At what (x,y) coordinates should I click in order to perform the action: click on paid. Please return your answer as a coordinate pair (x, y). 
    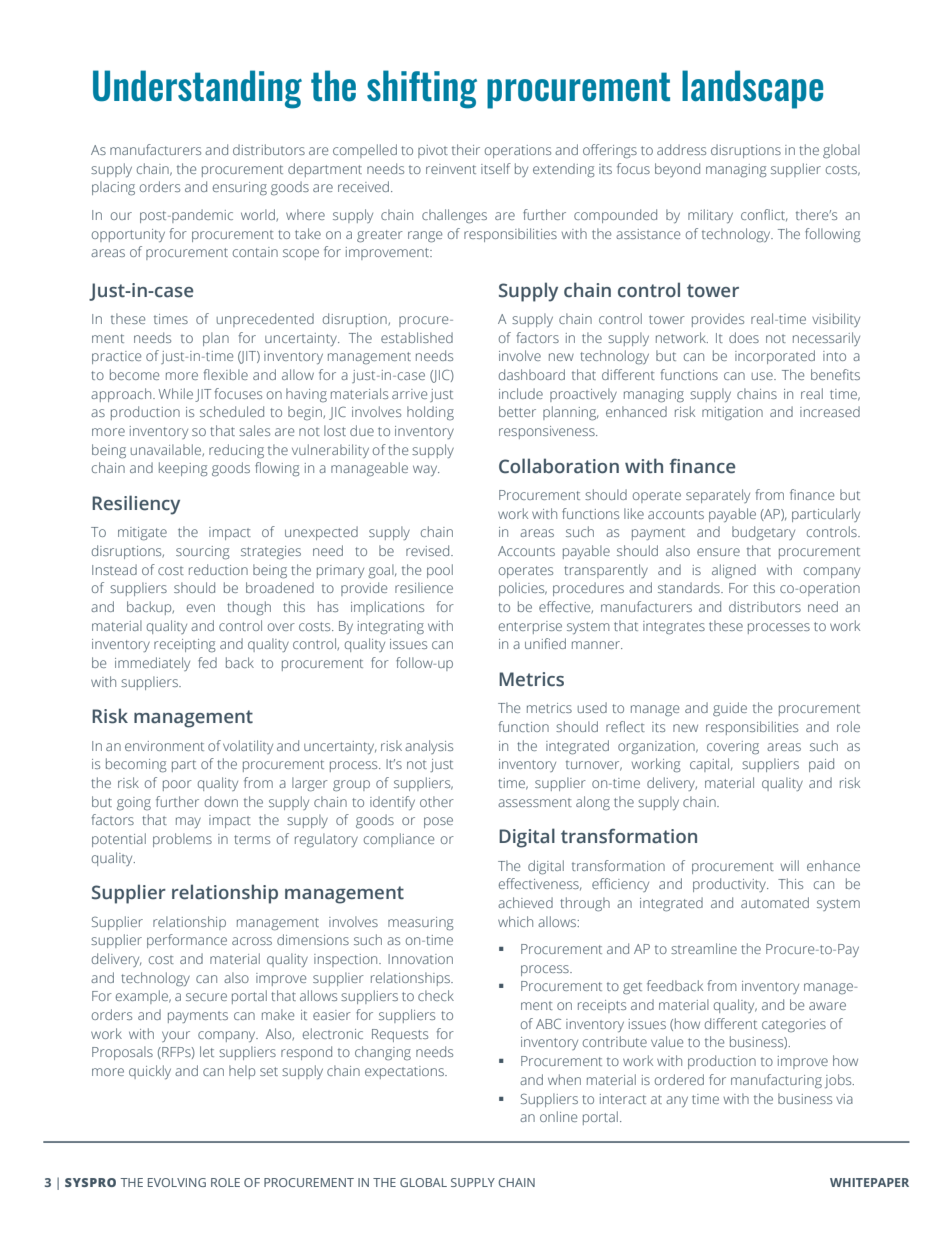
    Looking at the image, I should click on (821, 765).
